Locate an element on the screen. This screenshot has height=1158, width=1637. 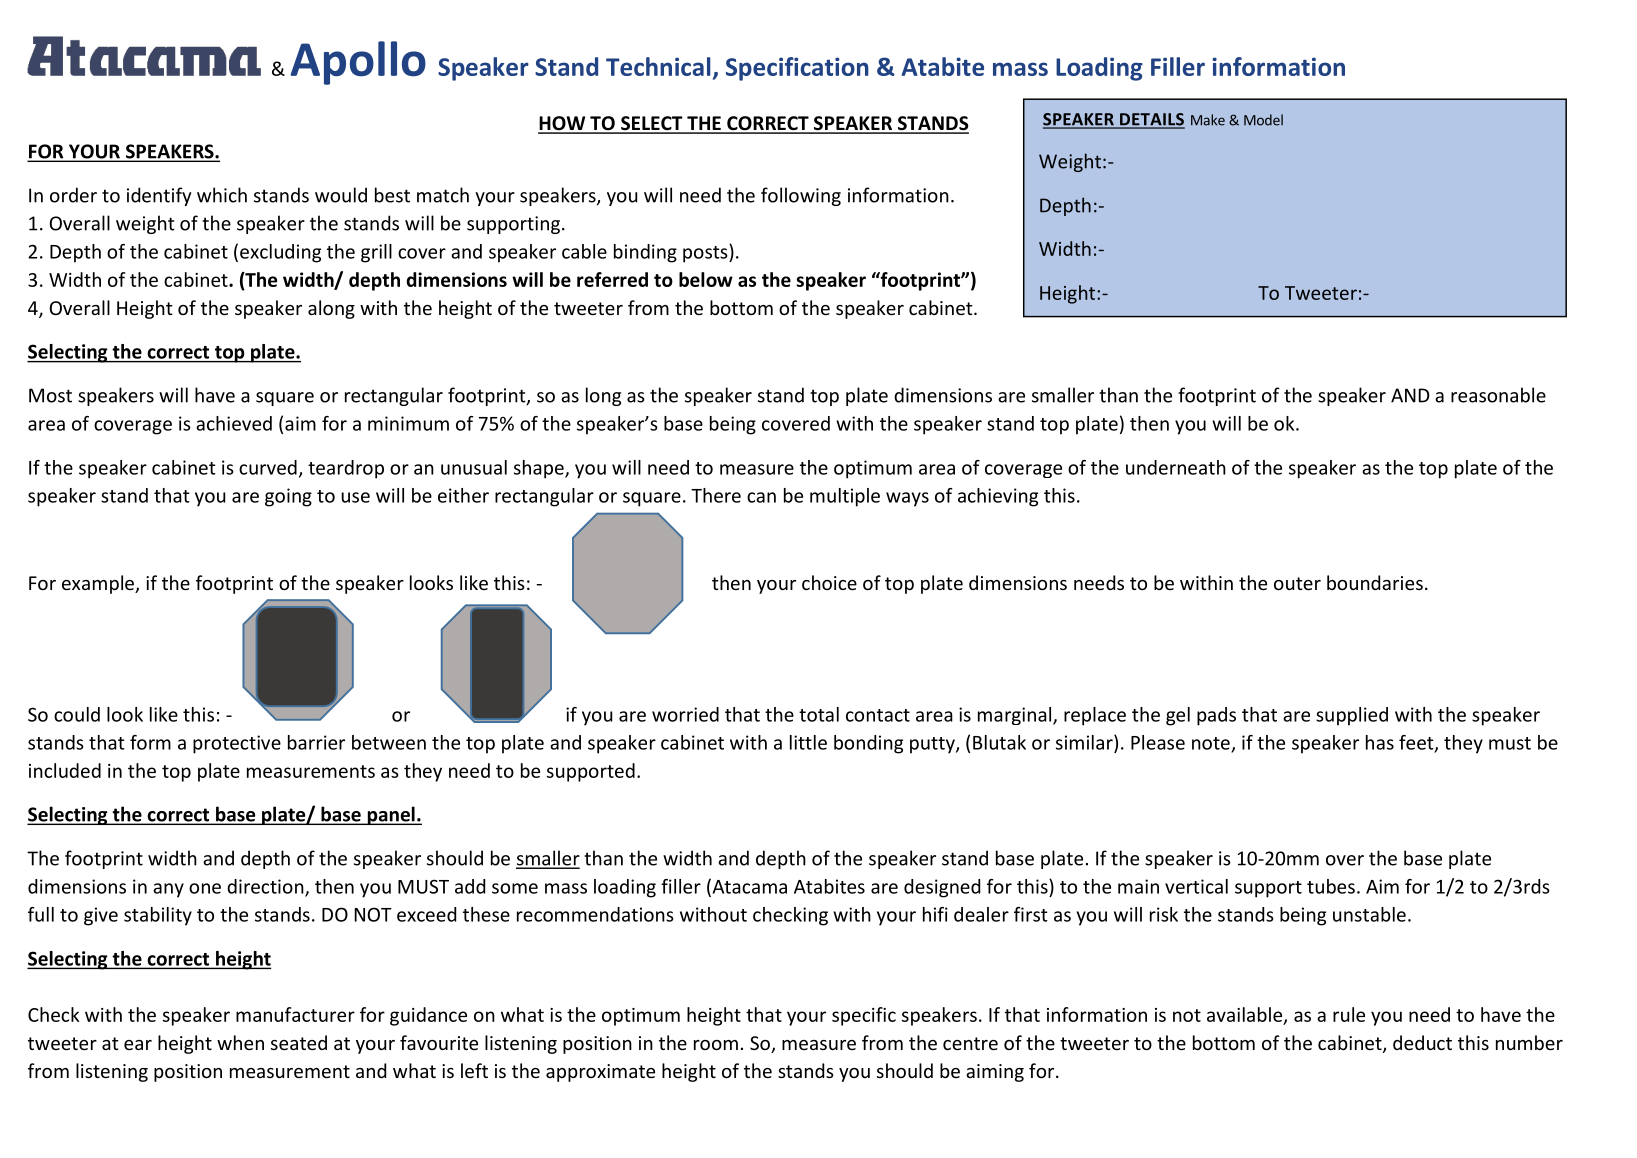
little is located at coordinates (808, 742).
